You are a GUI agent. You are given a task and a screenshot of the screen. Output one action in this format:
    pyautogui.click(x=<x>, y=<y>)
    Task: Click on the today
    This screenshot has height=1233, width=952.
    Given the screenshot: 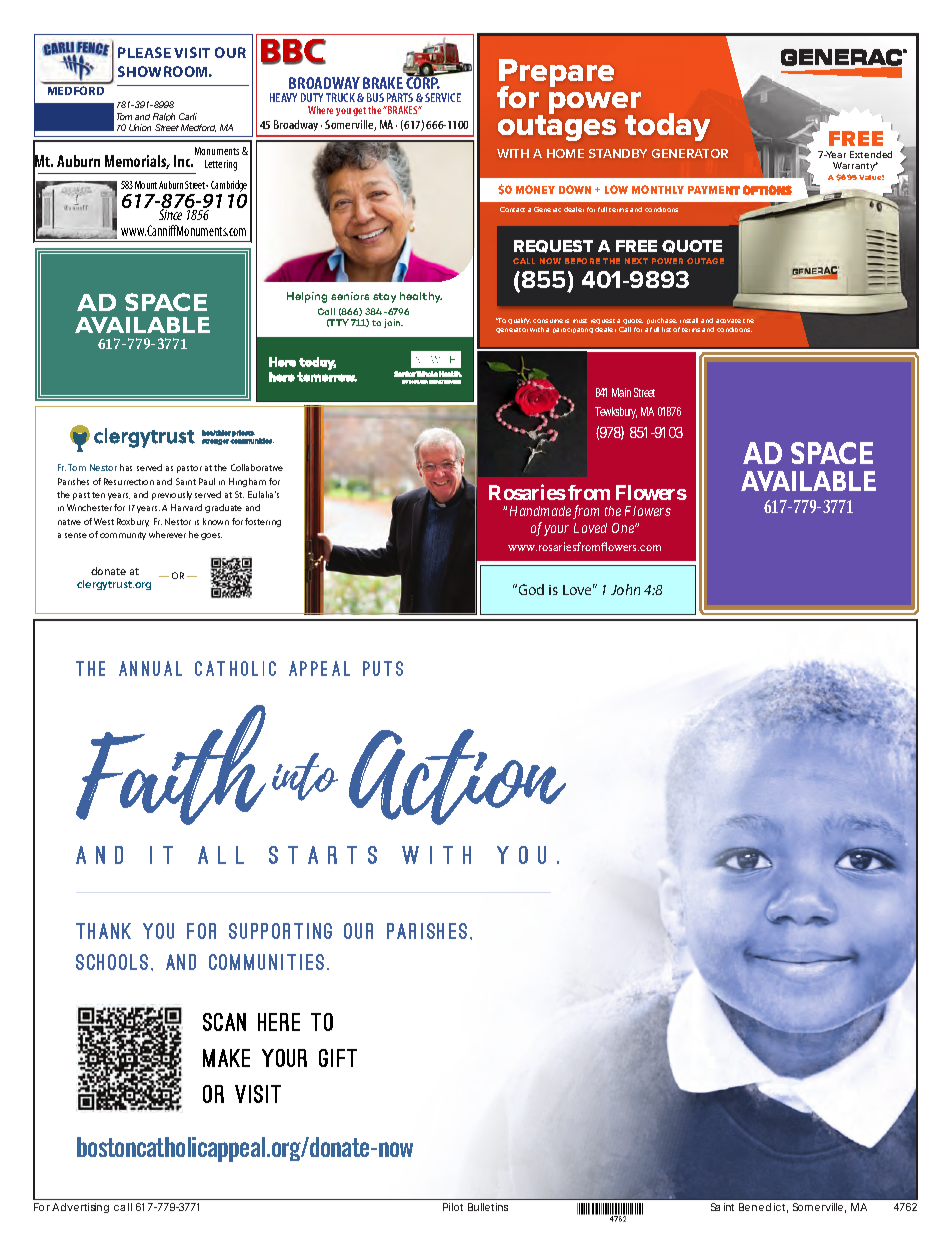 What is the action you would take?
    pyautogui.click(x=667, y=127)
